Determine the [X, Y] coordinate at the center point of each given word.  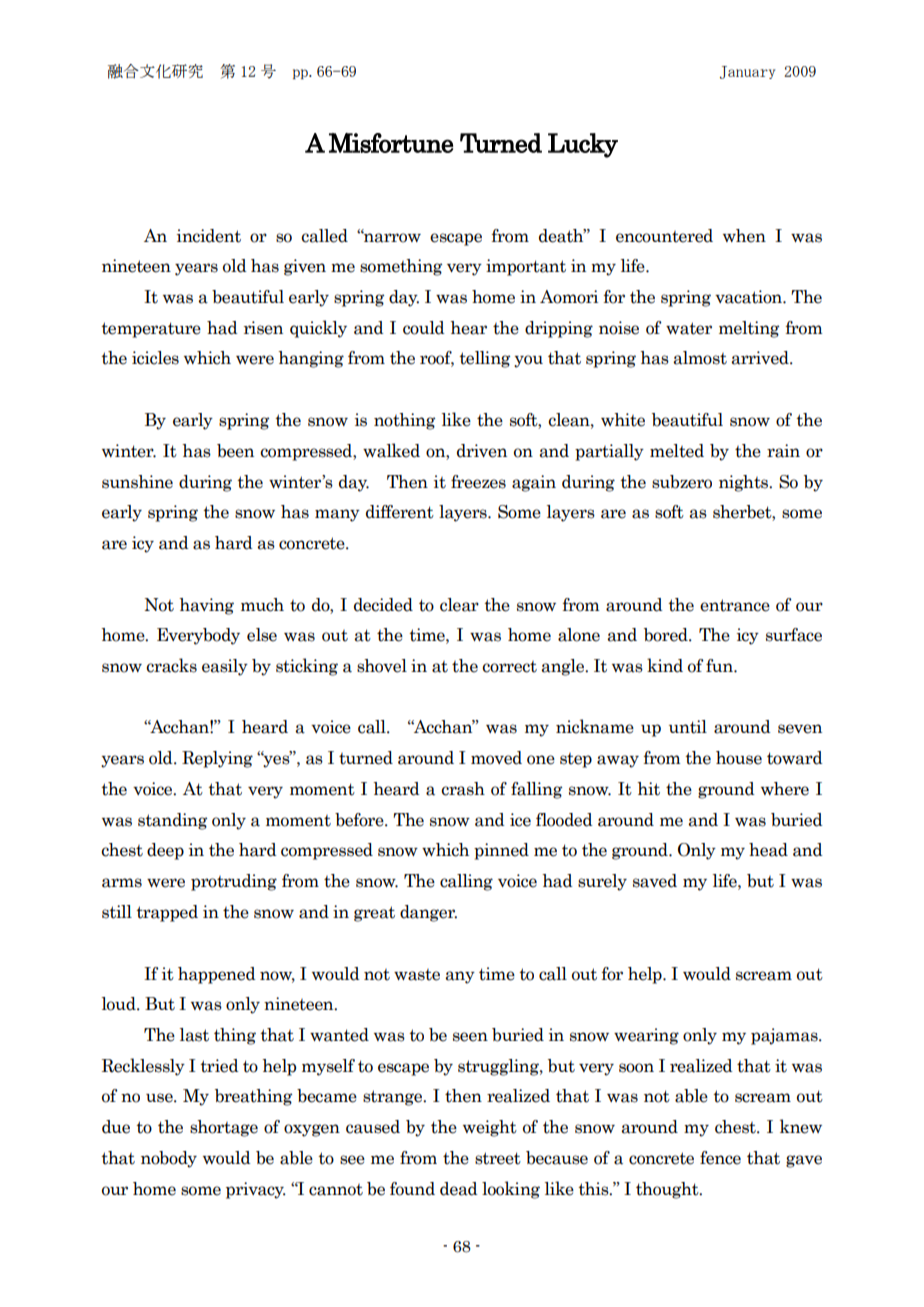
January [747, 72]
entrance [735, 605]
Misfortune [391, 143]
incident [209, 236]
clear [459, 605]
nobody [169, 1159]
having [206, 606]
